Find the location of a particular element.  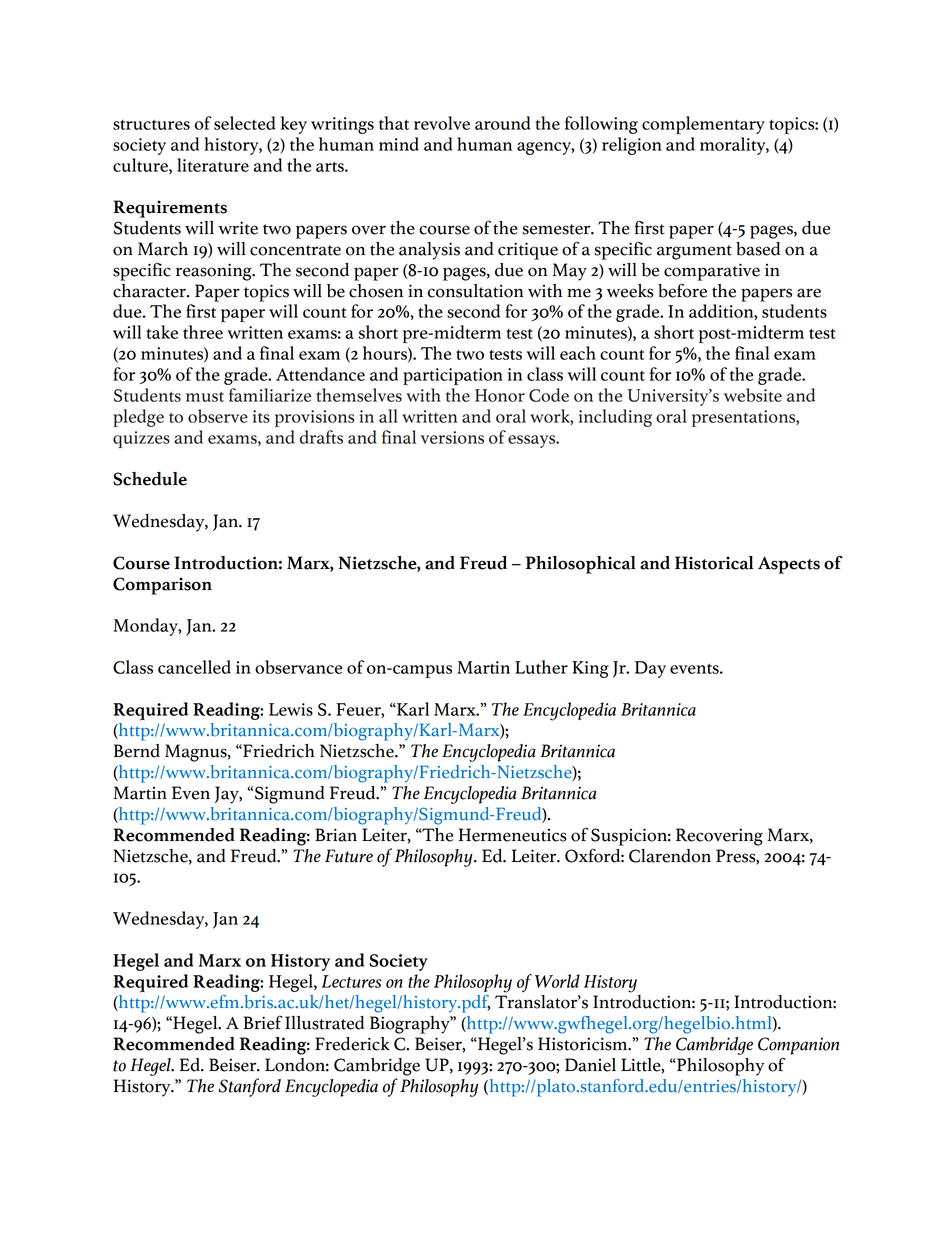

observe is located at coordinates (218, 416).
